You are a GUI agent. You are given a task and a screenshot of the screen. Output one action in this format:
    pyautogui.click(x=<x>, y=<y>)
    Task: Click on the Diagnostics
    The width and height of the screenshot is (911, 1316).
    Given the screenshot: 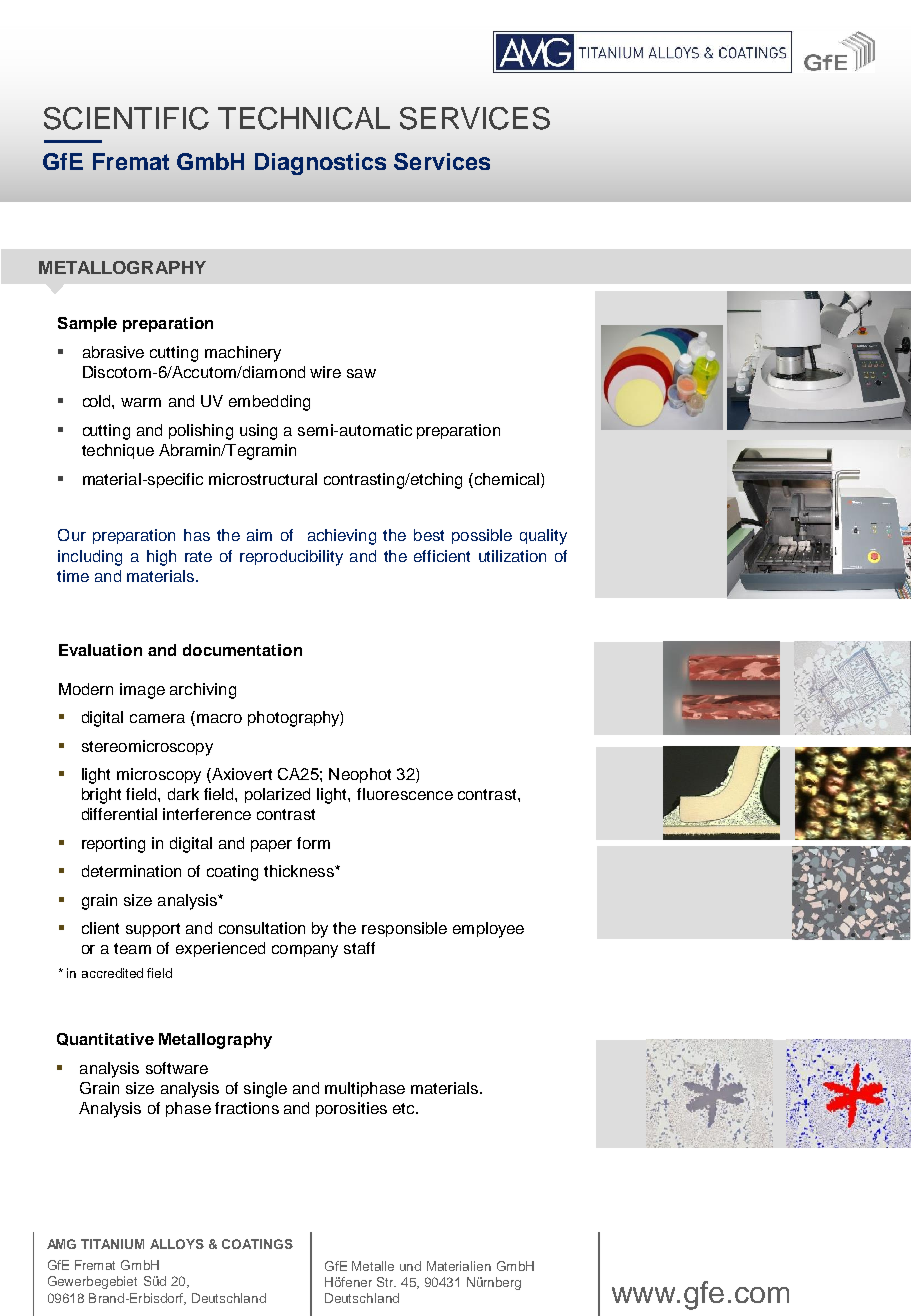 What is the action you would take?
    pyautogui.click(x=320, y=164)
